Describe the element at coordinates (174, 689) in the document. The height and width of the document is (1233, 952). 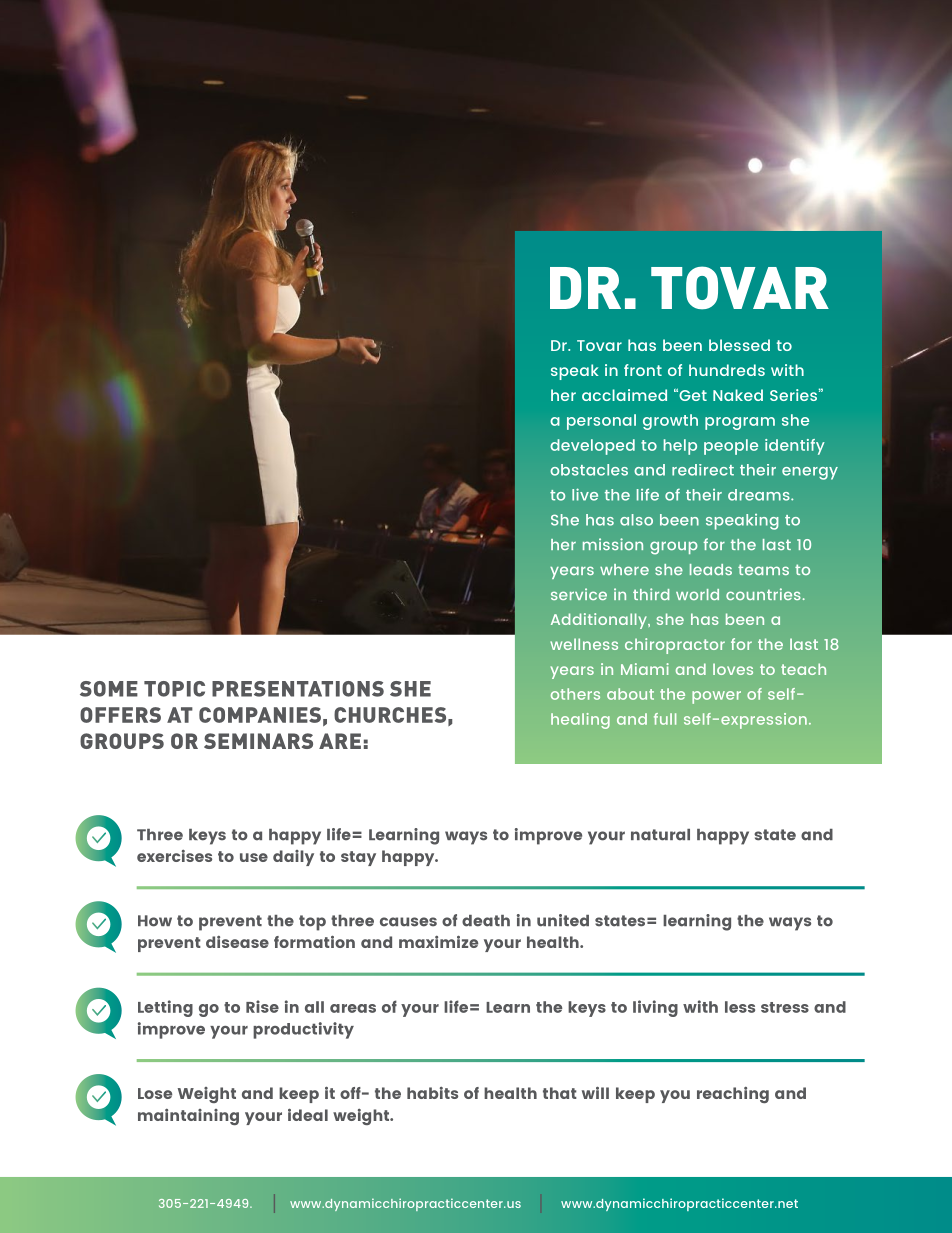
I see `TOPIC` at that location.
